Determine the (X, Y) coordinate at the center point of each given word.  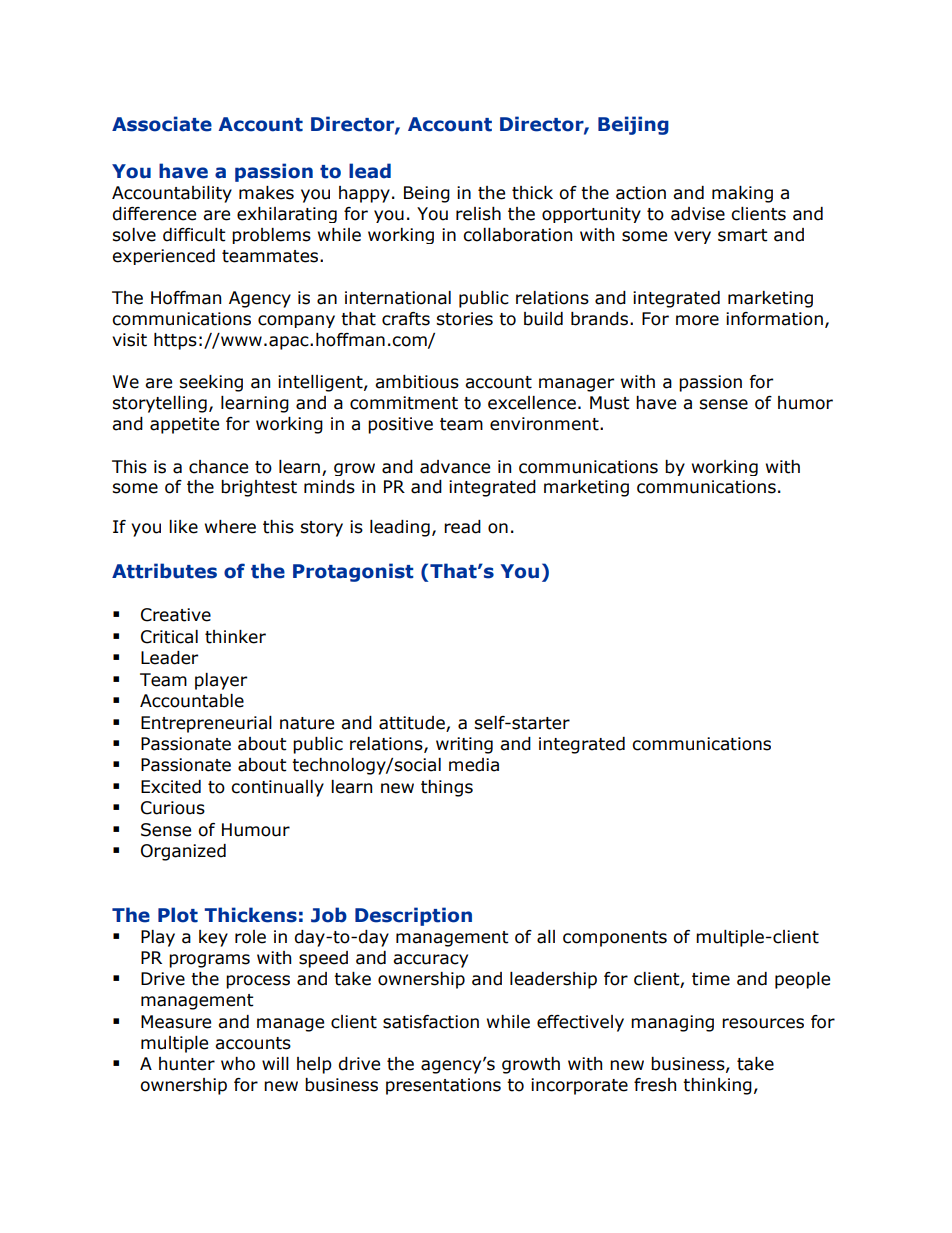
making (742, 194)
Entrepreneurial (206, 724)
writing (464, 745)
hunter (187, 1064)
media (474, 765)
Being (427, 194)
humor (805, 403)
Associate (162, 124)
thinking (717, 1086)
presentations (443, 1086)
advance (455, 467)
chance (218, 467)
